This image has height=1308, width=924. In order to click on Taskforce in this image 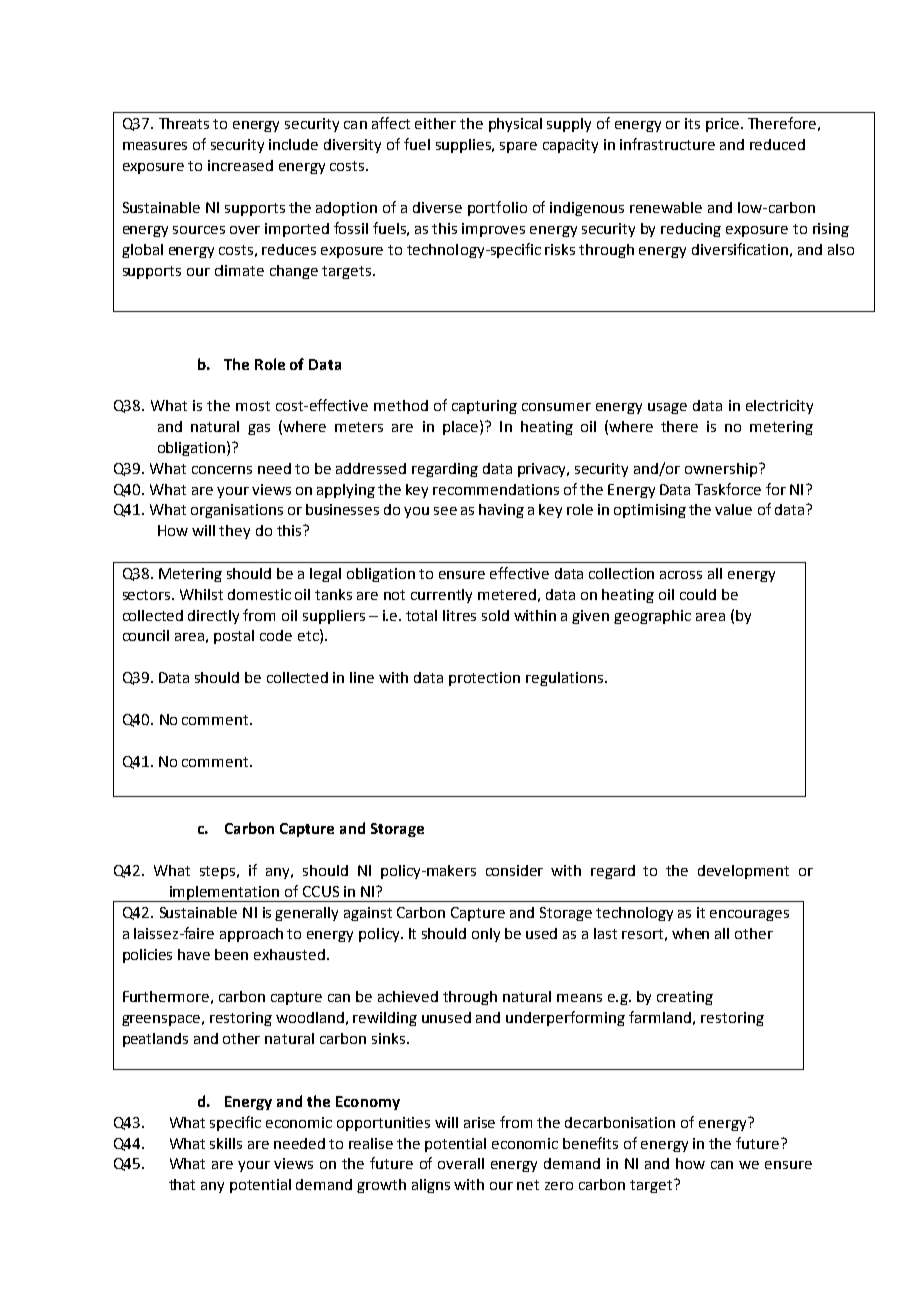, I will do `click(728, 489)`.
